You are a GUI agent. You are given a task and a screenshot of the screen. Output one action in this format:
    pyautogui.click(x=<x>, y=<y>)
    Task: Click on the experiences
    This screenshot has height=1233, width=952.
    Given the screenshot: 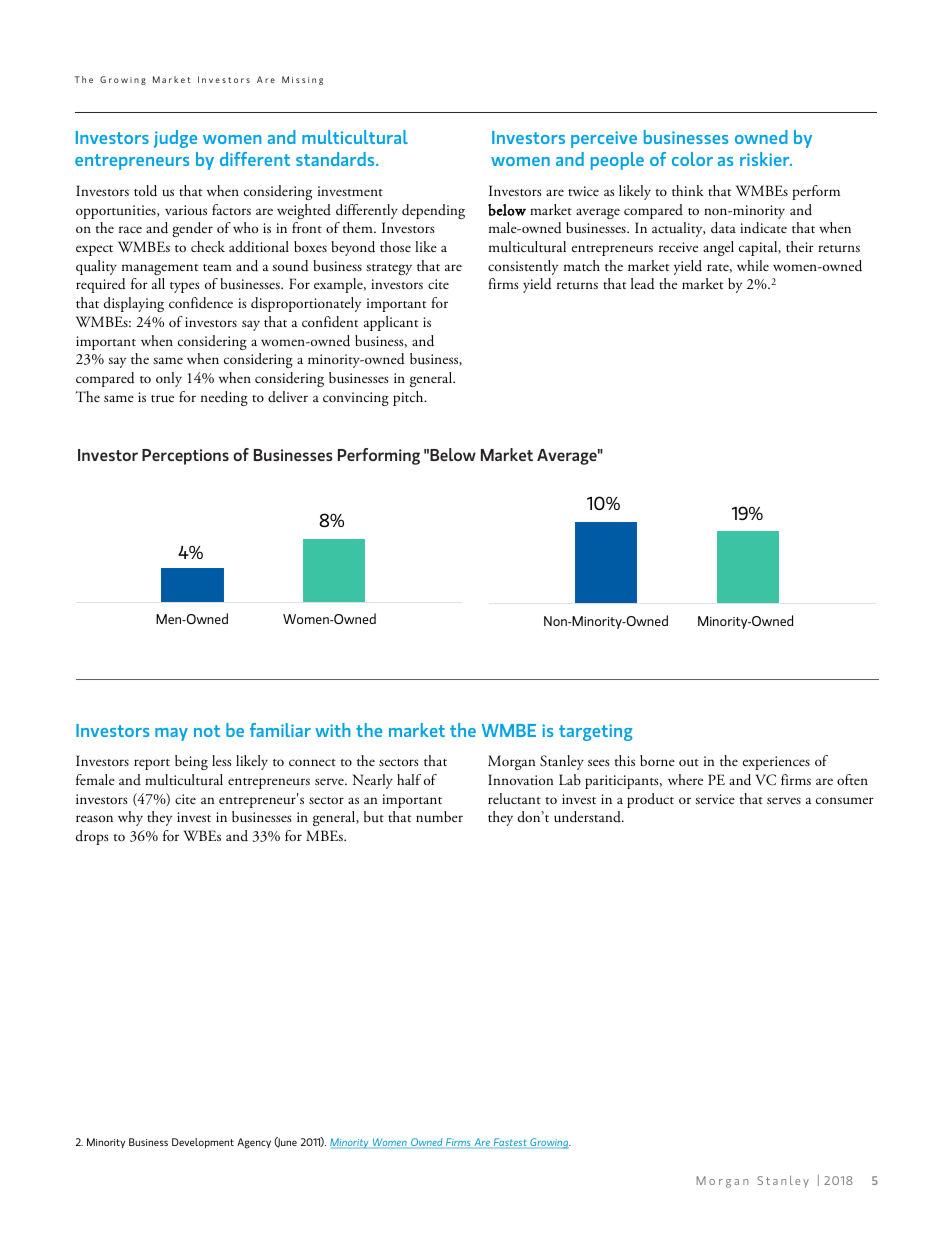 What is the action you would take?
    pyautogui.click(x=776, y=763)
